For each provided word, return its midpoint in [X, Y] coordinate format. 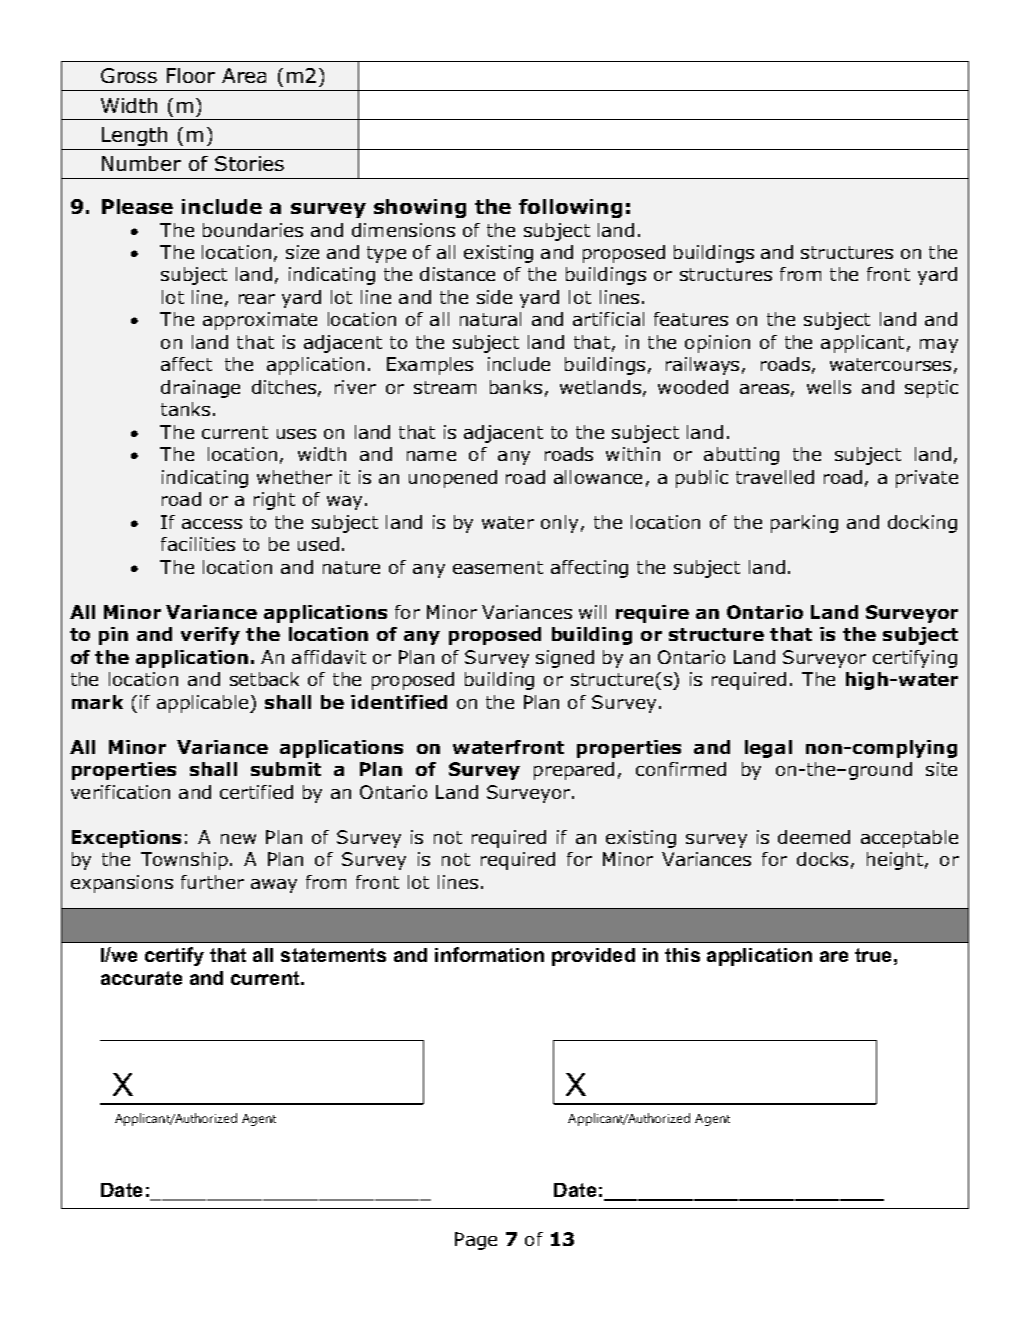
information [489, 954]
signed [565, 659]
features [691, 319]
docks [822, 859]
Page [476, 1241]
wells [829, 387]
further [212, 882]
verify [210, 636]
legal [768, 749]
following [570, 208]
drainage [200, 389]
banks [516, 387]
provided [593, 957]
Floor [191, 75]
